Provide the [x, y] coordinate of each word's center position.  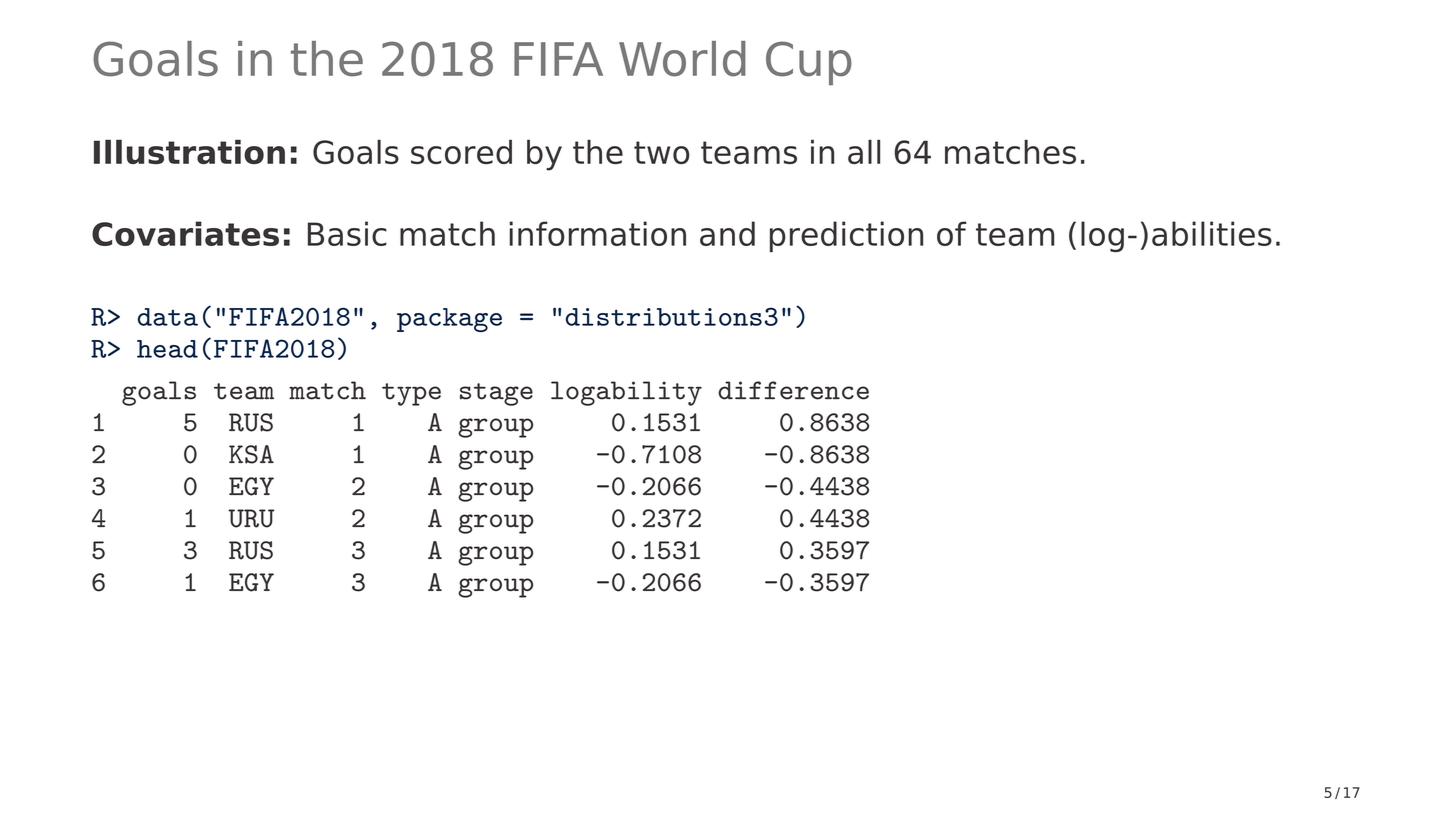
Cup [809, 63]
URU [251, 518]
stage [496, 394]
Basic [347, 233]
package [449, 320]
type [411, 394]
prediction [846, 236]
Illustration [189, 152]
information [597, 233]
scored [461, 152]
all [864, 152]
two [662, 152]
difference [793, 390]
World [682, 59]
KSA [251, 454]
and [727, 233]
